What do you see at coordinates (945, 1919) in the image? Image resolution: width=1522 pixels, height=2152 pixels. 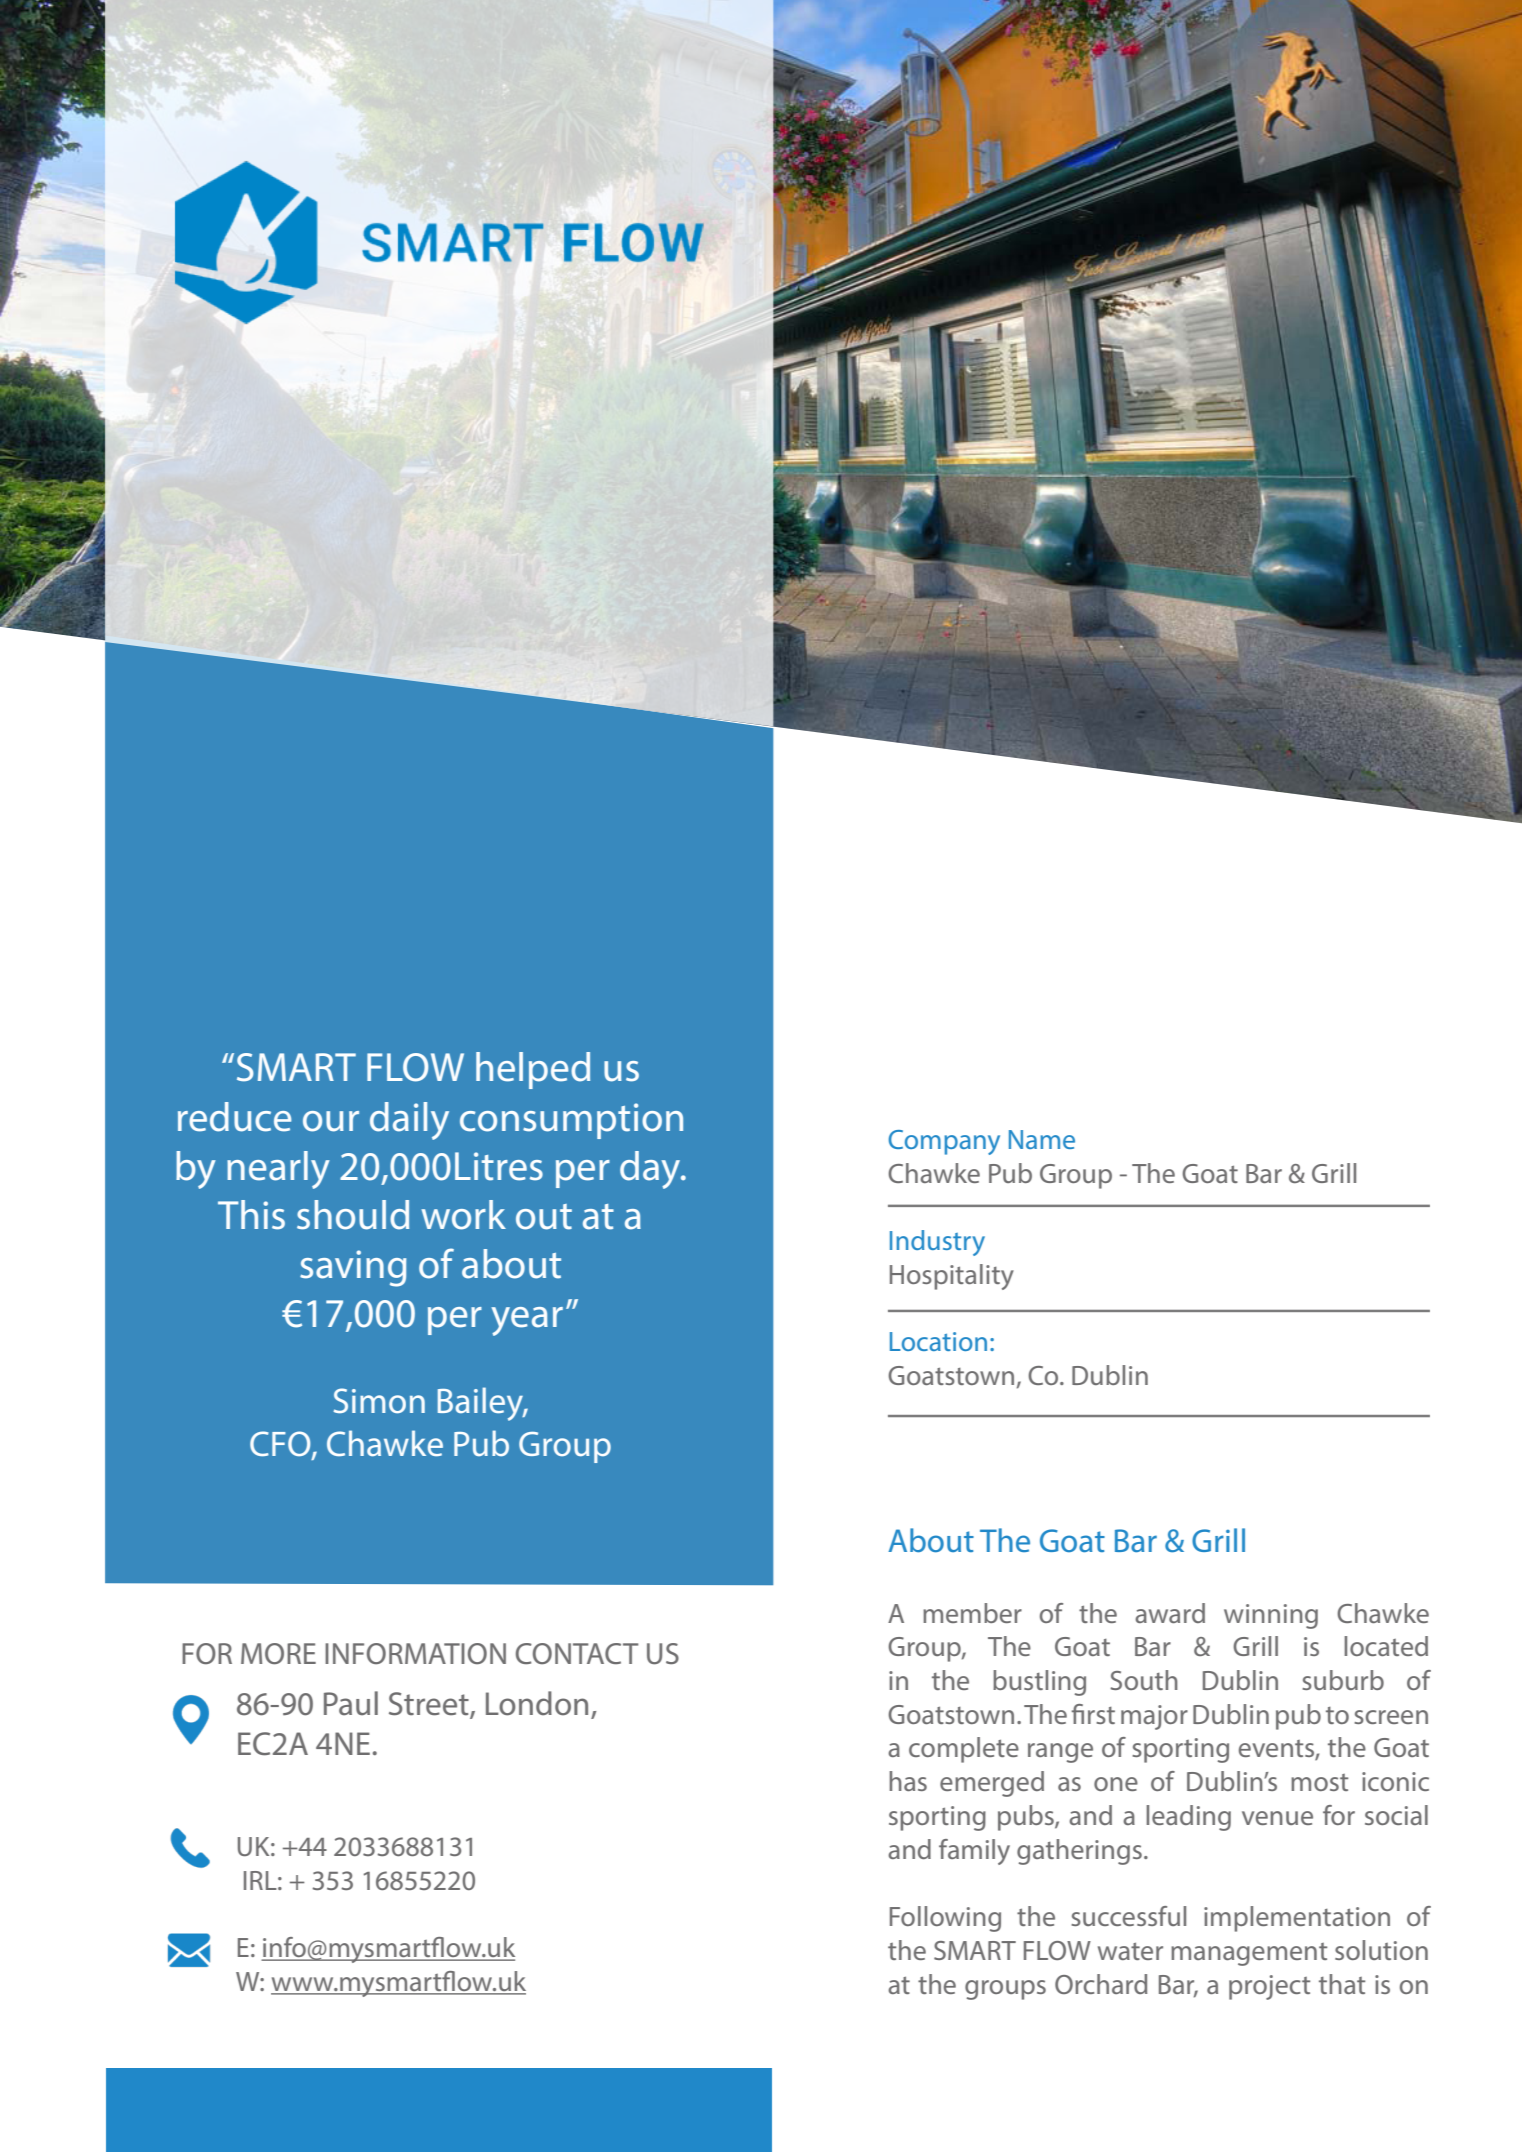 I see `Following` at bounding box center [945, 1919].
